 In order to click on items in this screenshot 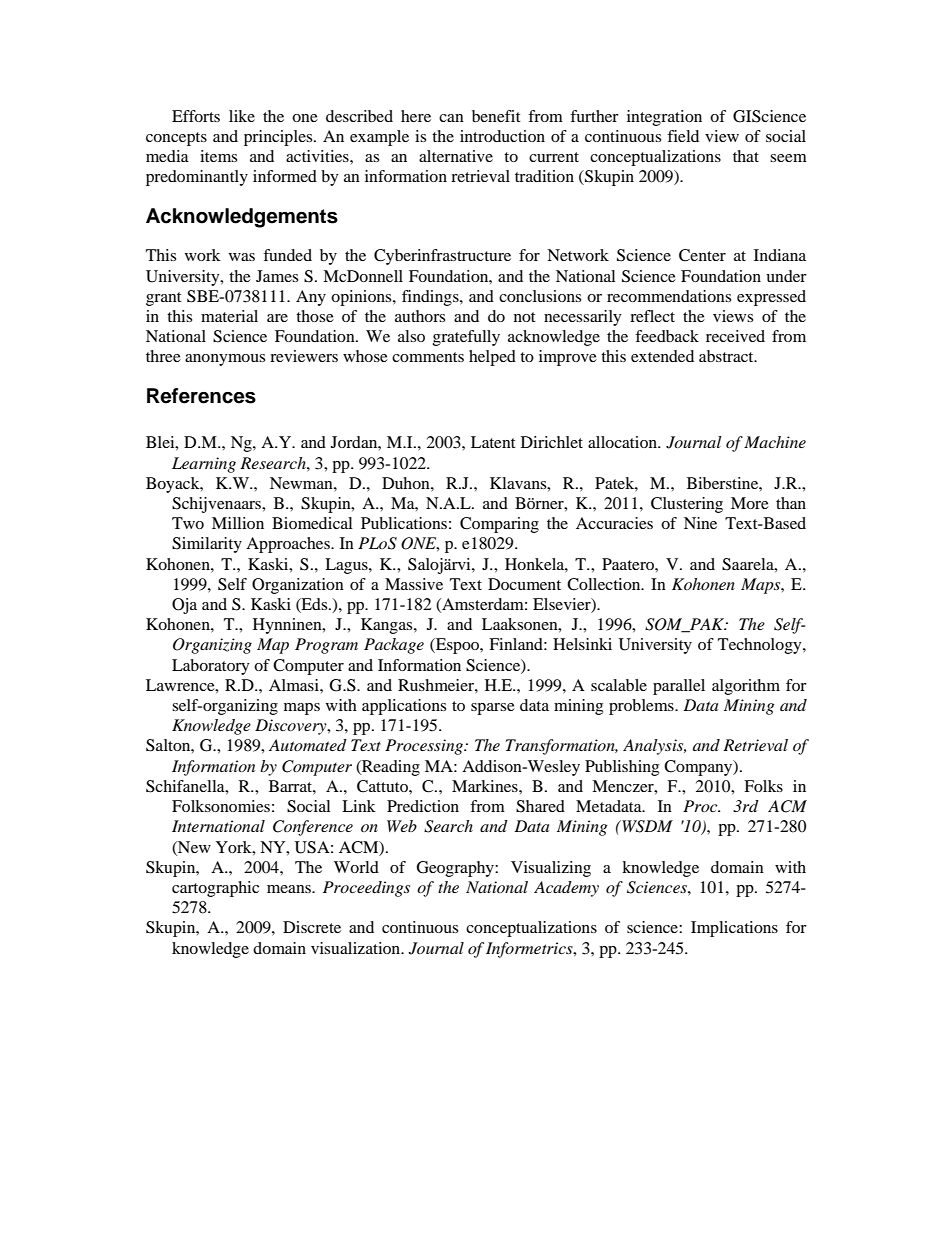, I will do `click(218, 156)`.
